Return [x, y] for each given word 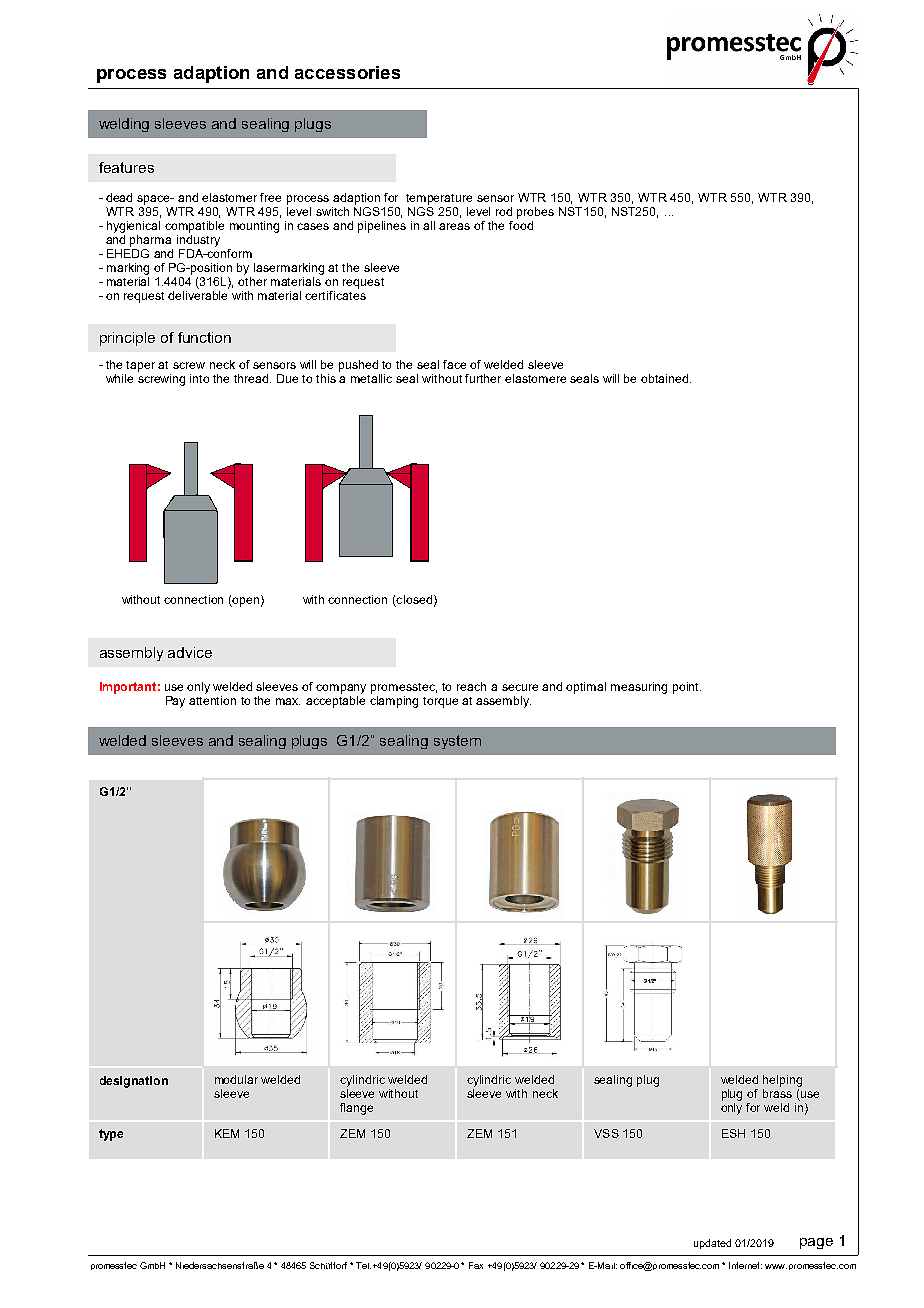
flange [356, 1109]
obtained [666, 378]
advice [190, 652]
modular [236, 1079]
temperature [439, 199]
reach [471, 686]
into [199, 378]
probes [535, 213]
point [687, 688]
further [483, 378]
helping [782, 1081]
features [126, 167]
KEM [227, 1133]
